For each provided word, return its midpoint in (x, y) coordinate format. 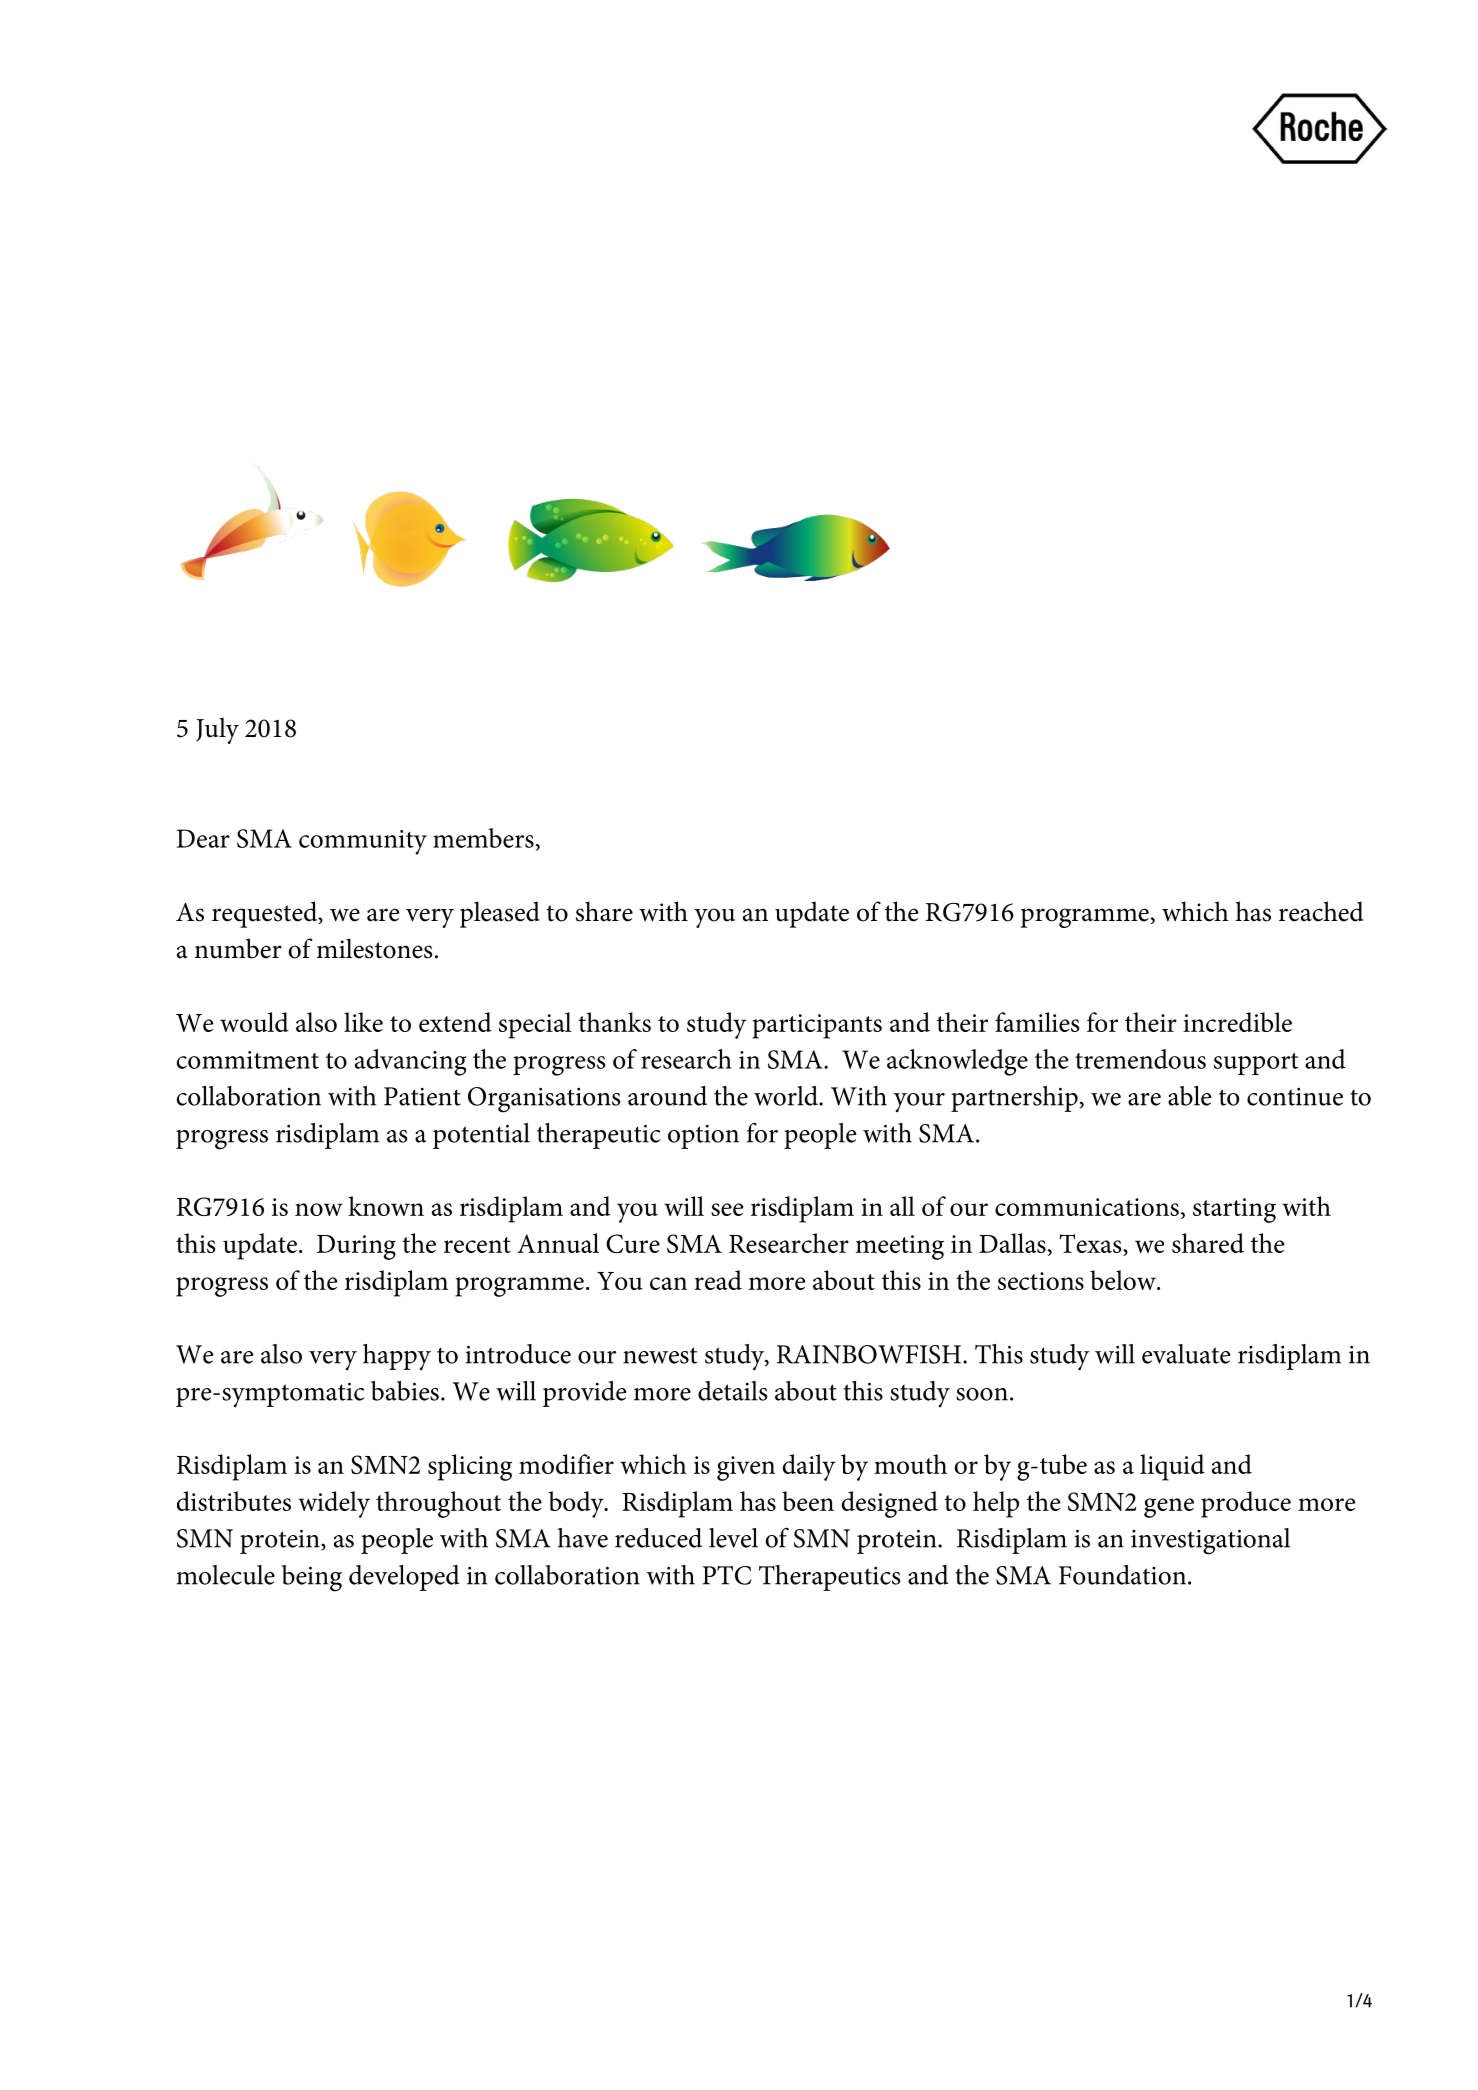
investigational (1210, 1541)
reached (1321, 911)
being (312, 1578)
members (483, 838)
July (217, 730)
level (733, 1538)
